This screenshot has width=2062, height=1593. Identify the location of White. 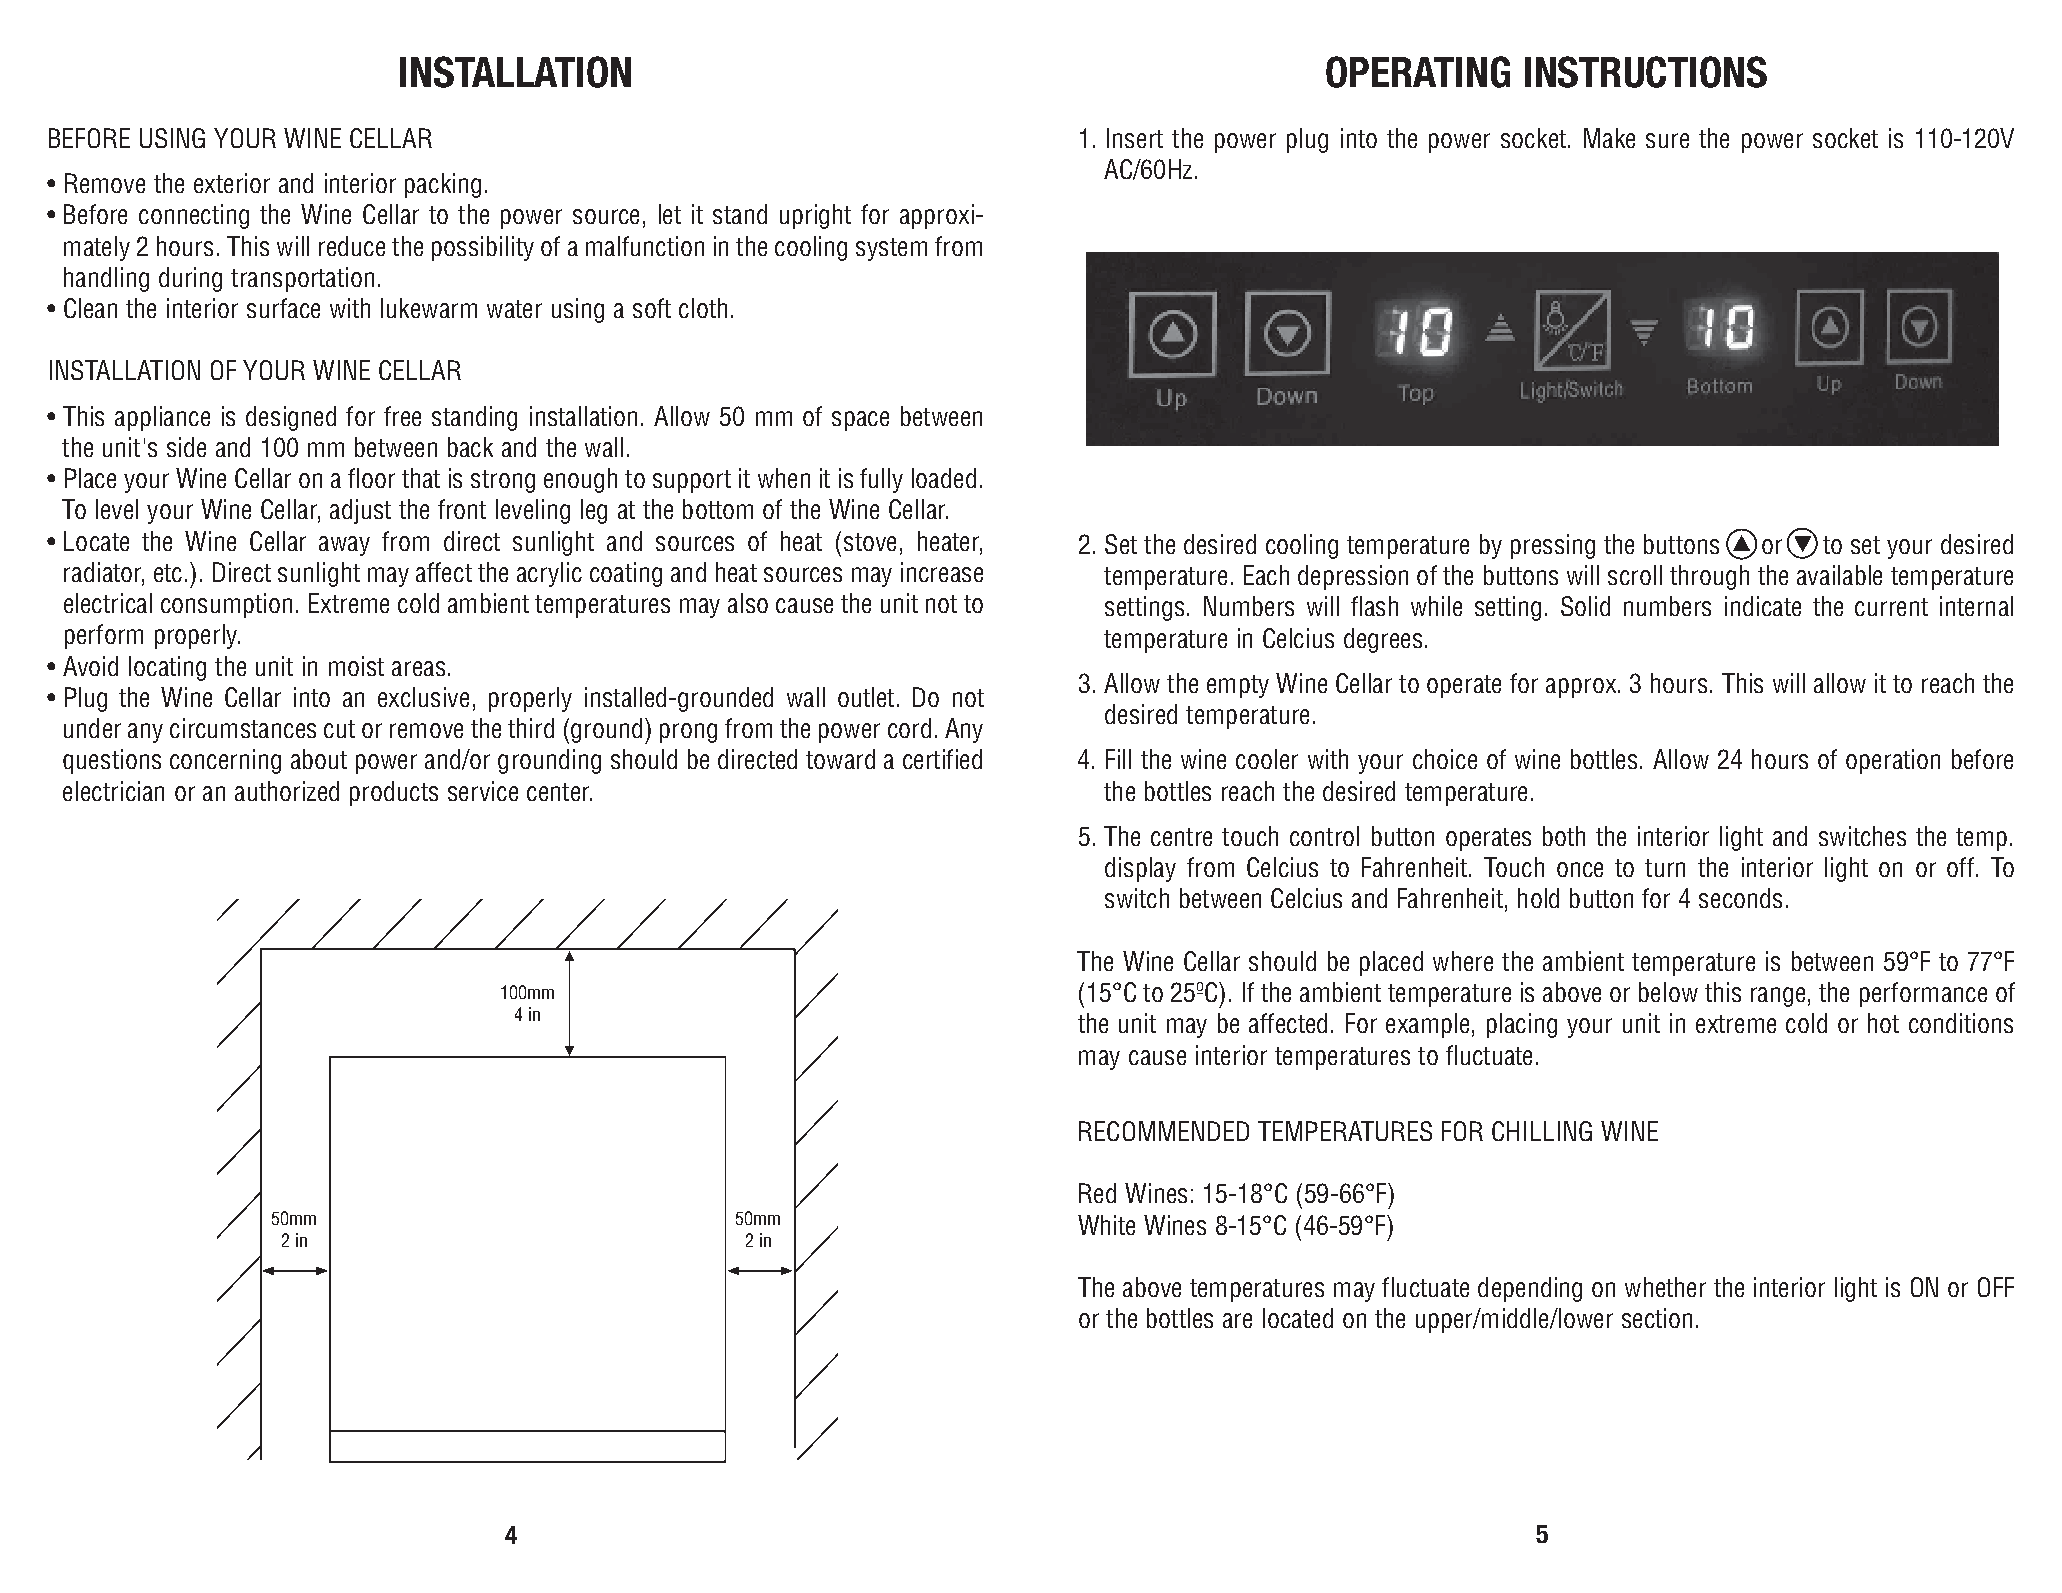
(1106, 1225).
